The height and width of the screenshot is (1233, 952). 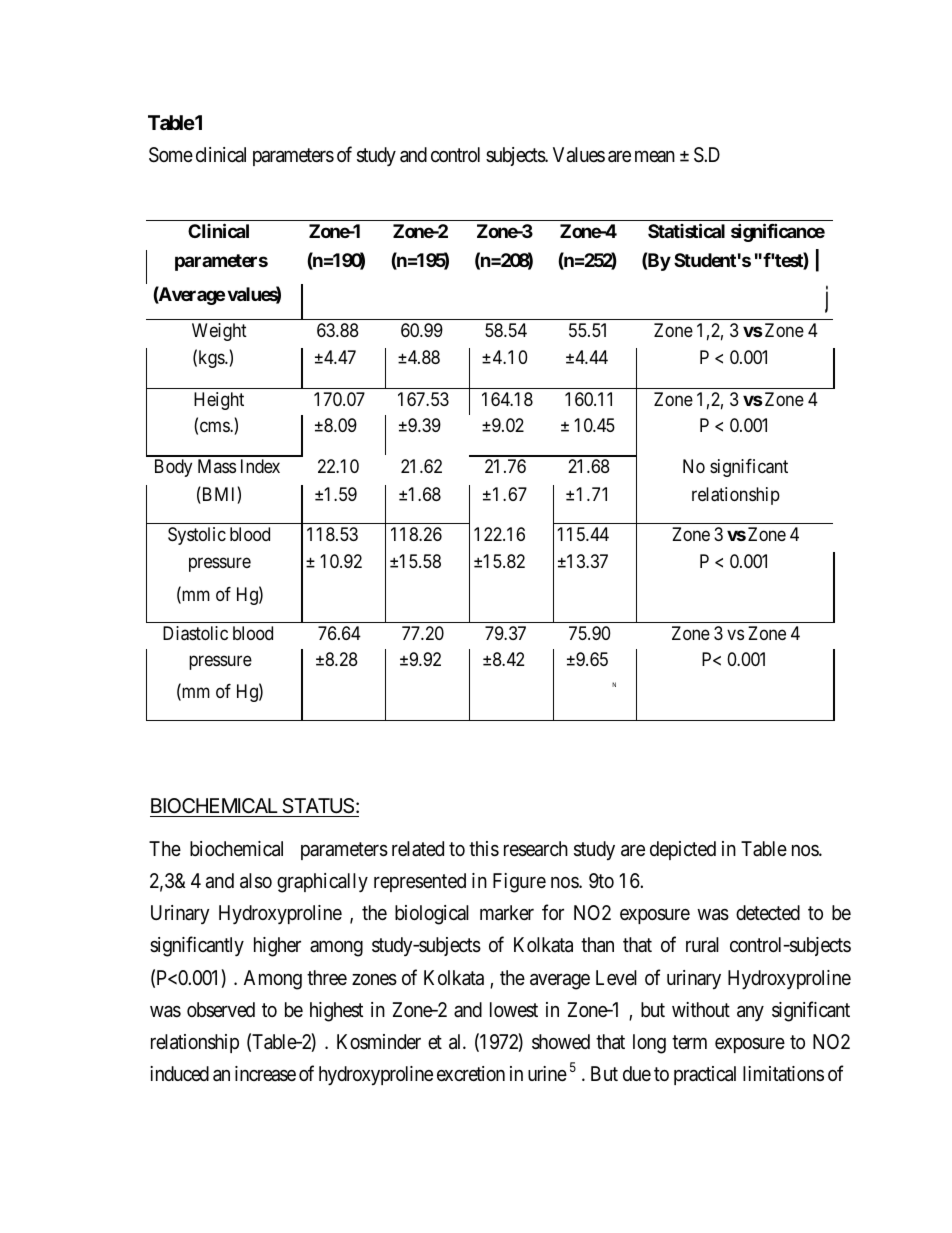 I want to click on mean, so click(x=655, y=156).
